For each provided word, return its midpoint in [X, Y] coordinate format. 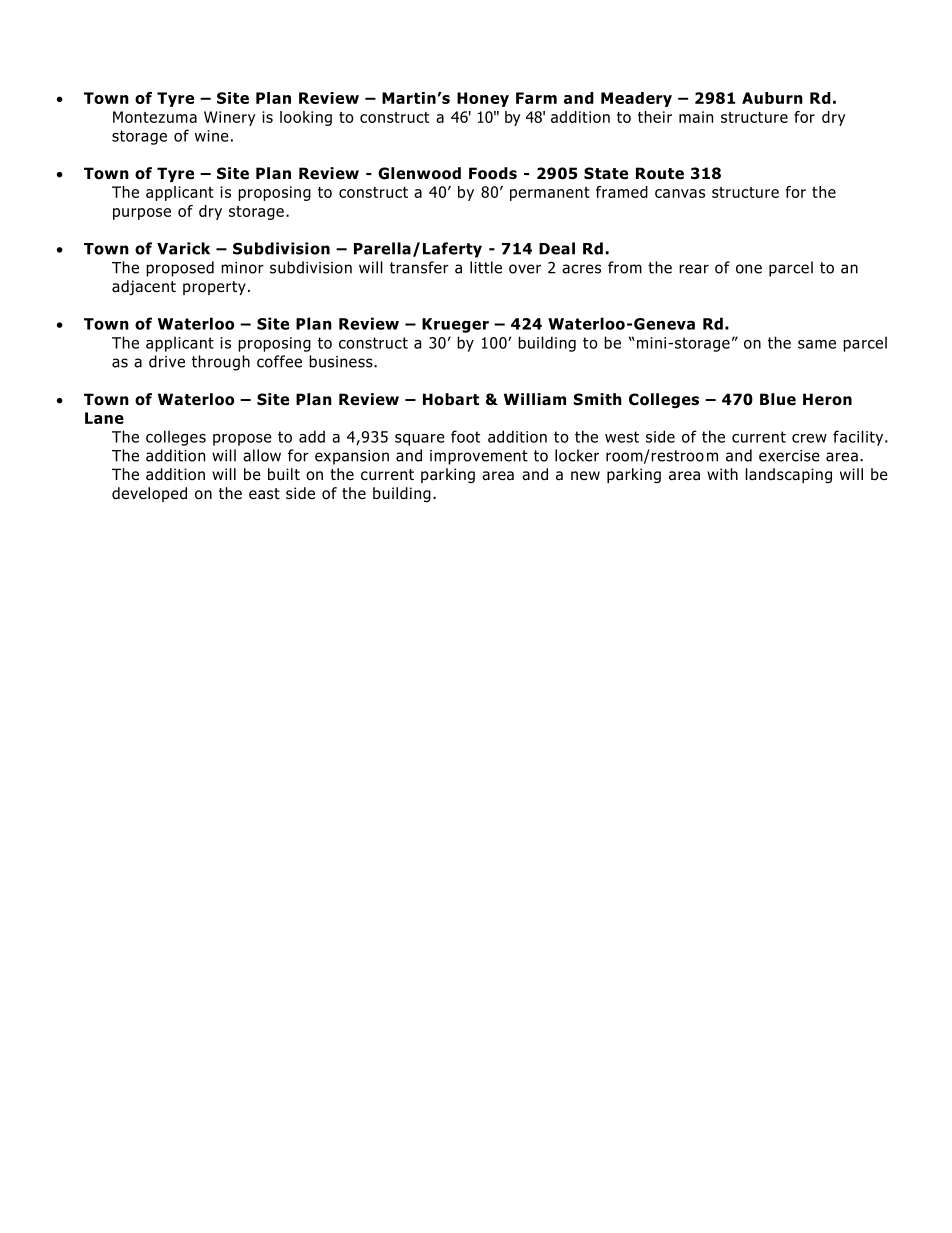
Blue [778, 399]
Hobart [451, 399]
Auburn [772, 98]
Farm [536, 98]
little [486, 267]
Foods [493, 173]
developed [149, 494]
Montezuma [155, 117]
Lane [104, 418]
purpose [142, 214]
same [817, 344]
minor [242, 268]
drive [167, 361]
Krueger [455, 325]
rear [694, 269]
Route [660, 173]
